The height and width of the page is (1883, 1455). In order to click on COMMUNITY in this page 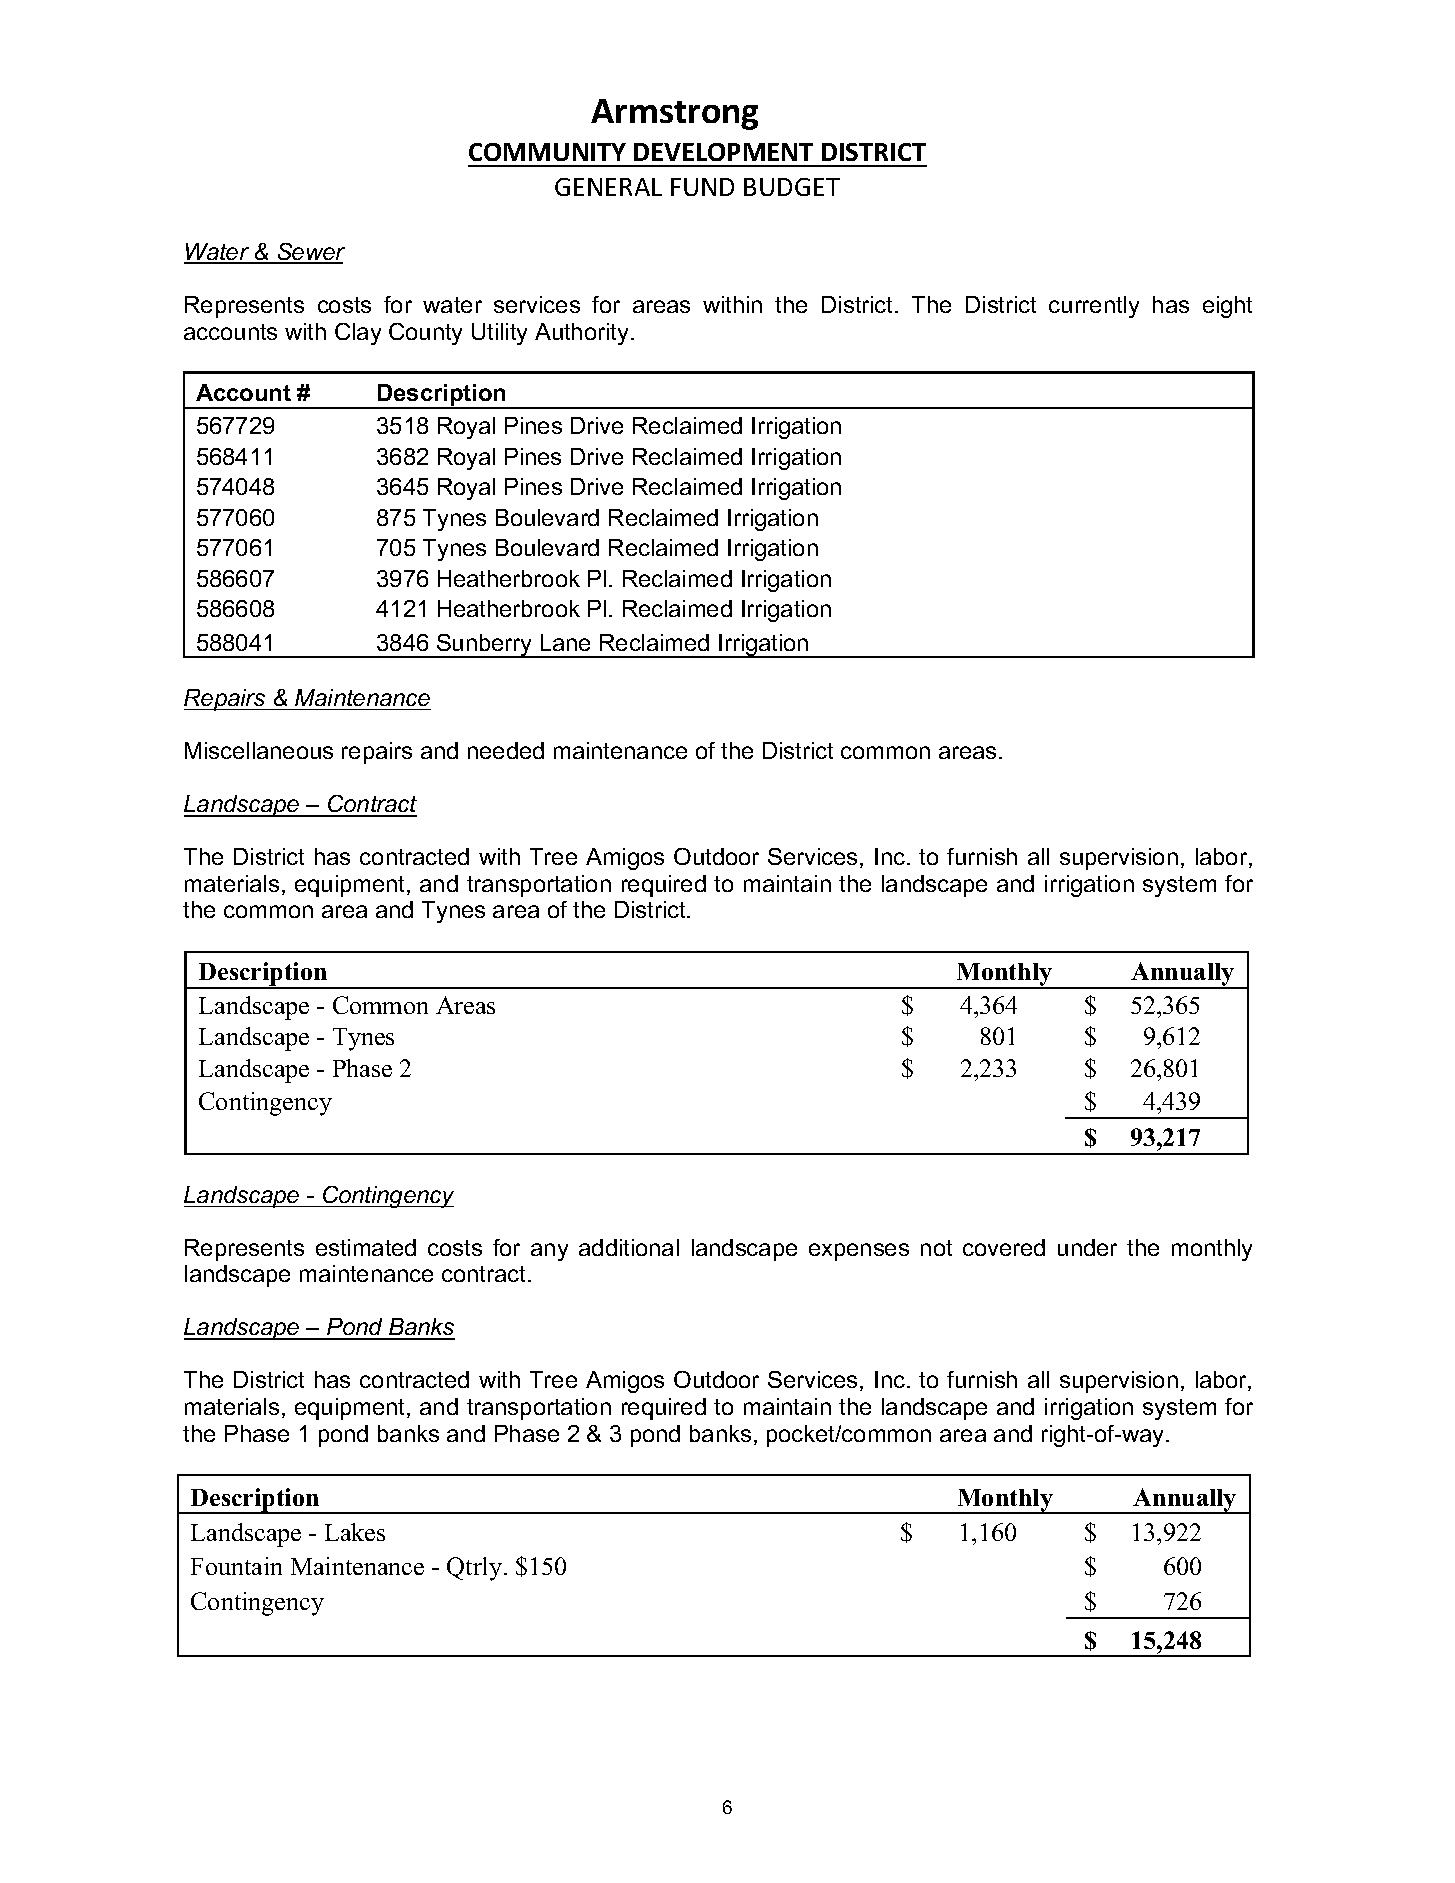, I will do `click(547, 152)`.
